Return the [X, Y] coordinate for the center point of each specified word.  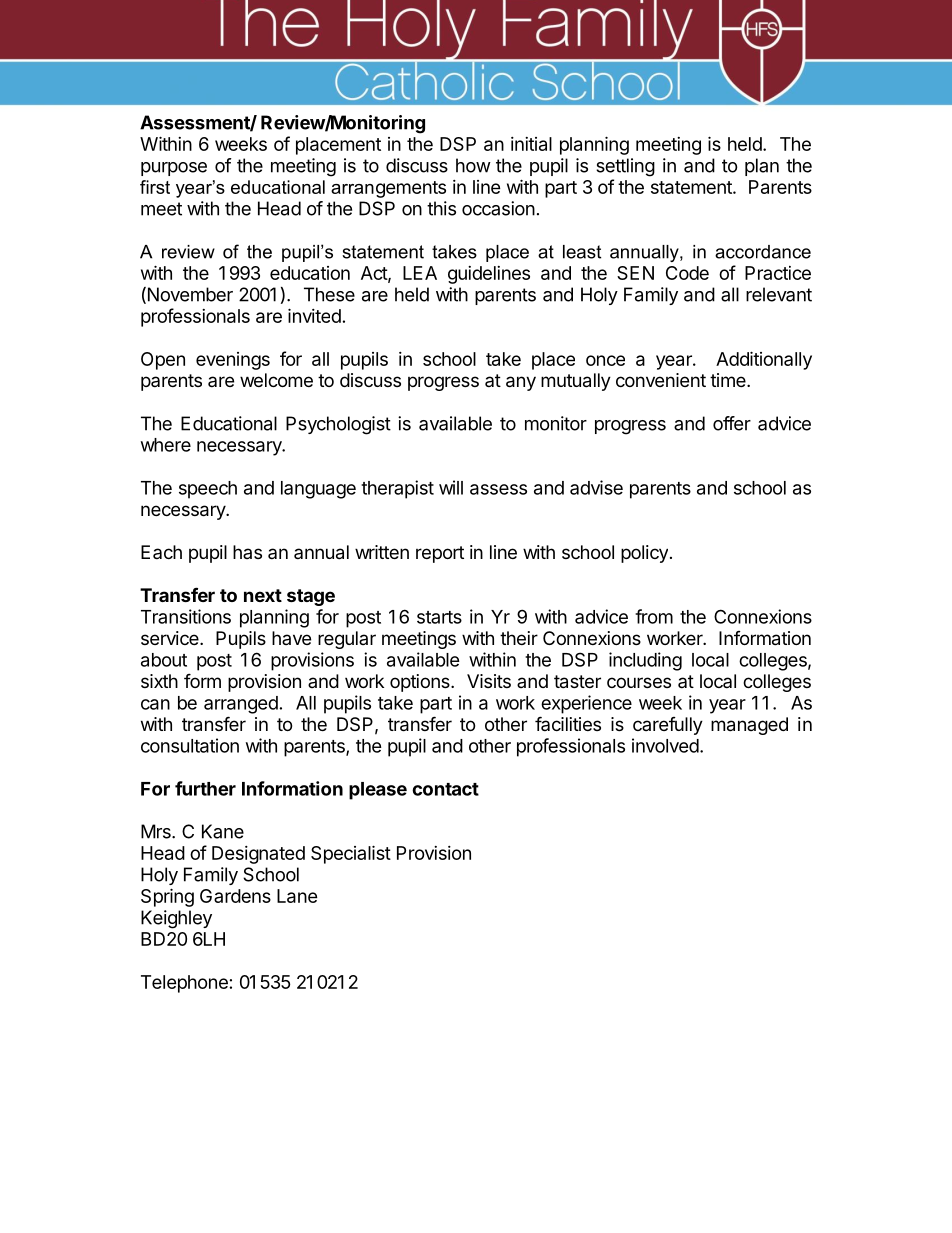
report [440, 554]
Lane [297, 896]
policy [644, 554]
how [473, 165]
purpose [174, 169]
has [247, 552]
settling [625, 167]
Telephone [184, 984]
